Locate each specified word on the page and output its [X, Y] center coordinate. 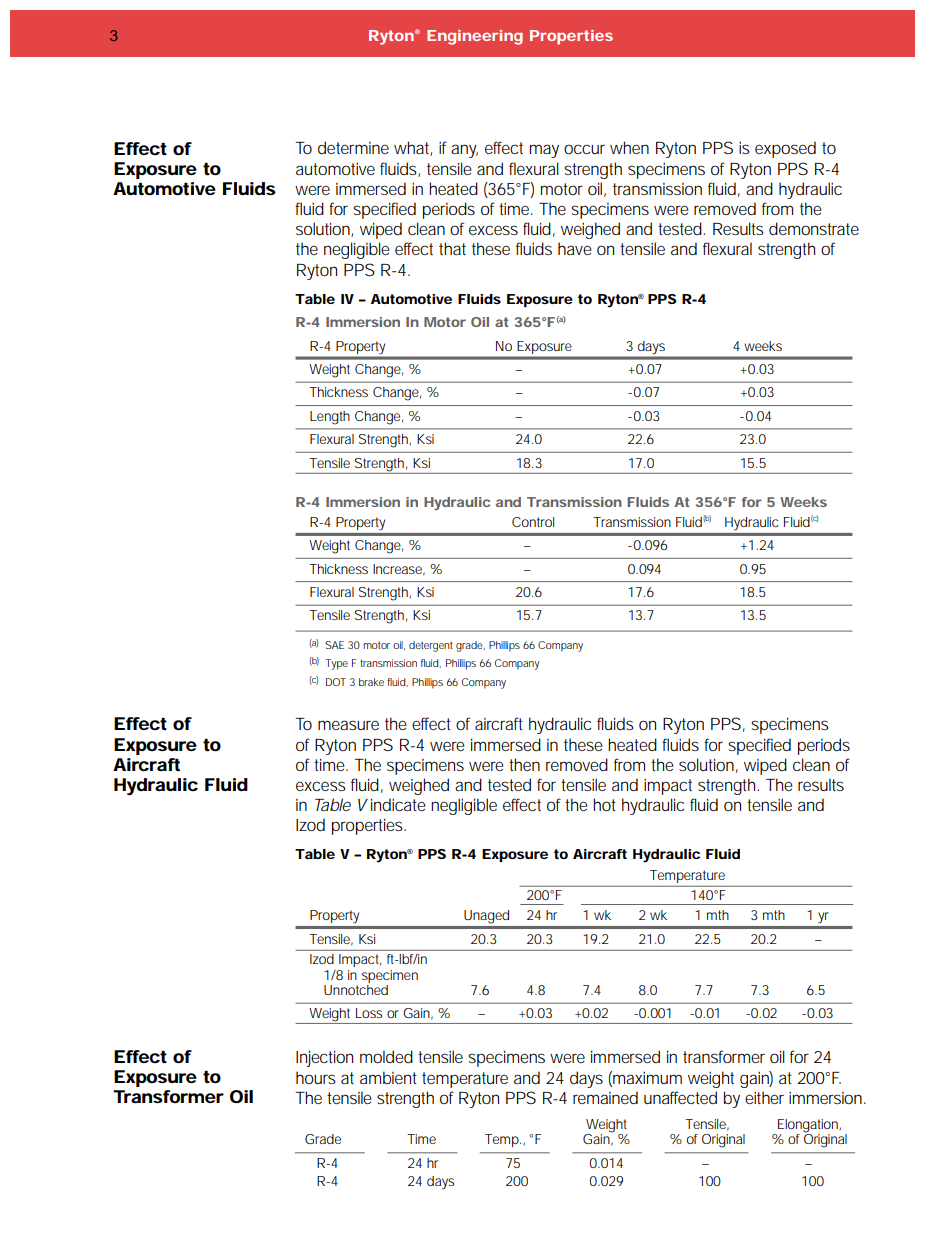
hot [604, 804]
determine [353, 147]
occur [584, 149]
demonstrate [814, 228]
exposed [785, 149]
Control [533, 522]
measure [348, 725]
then [524, 764]
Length [330, 418]
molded [386, 1056]
